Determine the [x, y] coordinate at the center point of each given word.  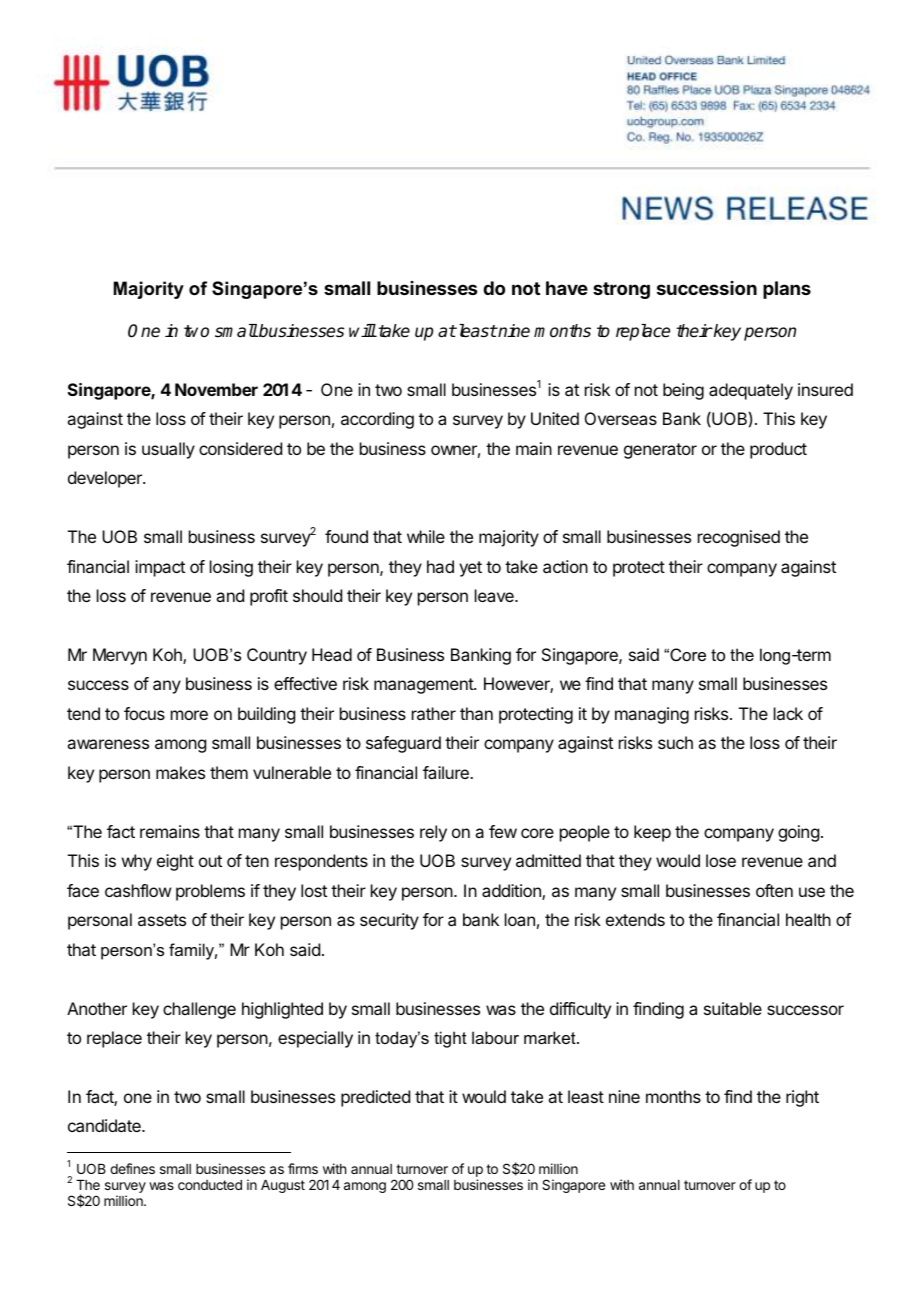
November [216, 389]
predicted [375, 1098]
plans [787, 290]
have [567, 288]
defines [132, 1168]
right [802, 1098]
